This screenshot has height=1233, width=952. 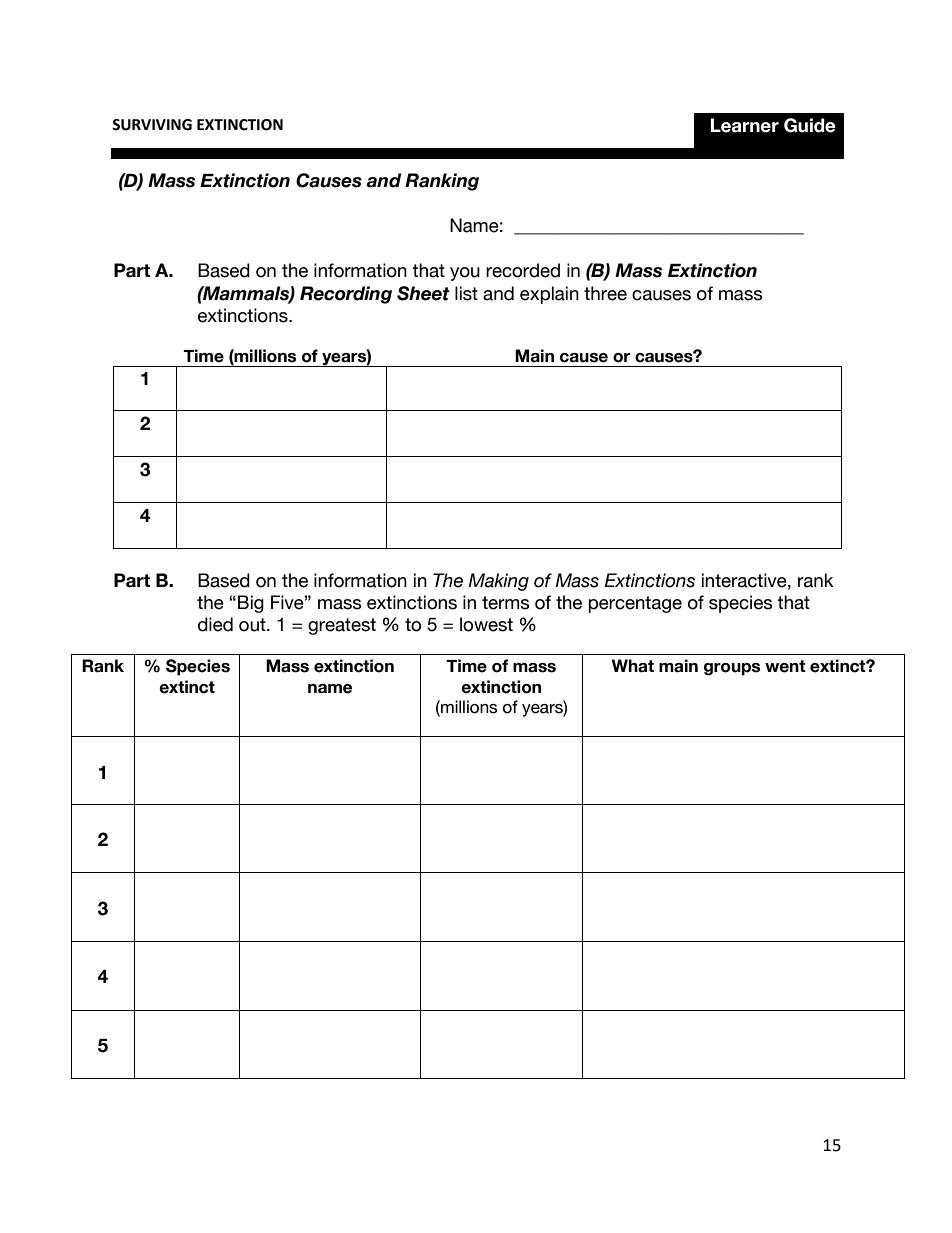 What do you see at coordinates (152, 125) in the screenshot?
I see `SURVIVING` at bounding box center [152, 125].
